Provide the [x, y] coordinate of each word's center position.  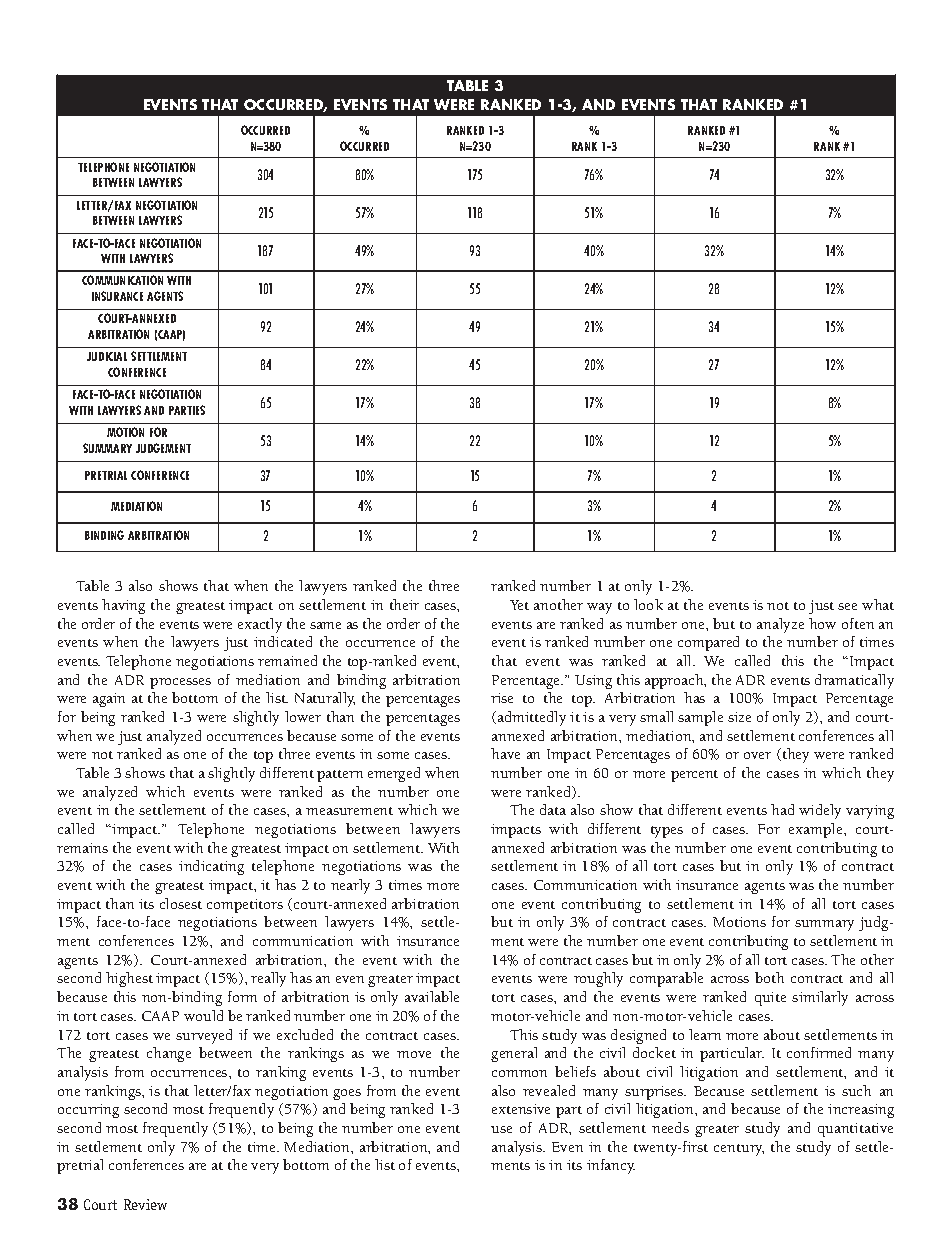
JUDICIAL [107, 356]
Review [145, 1204]
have [505, 753]
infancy [611, 1166]
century [739, 1150]
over [757, 755]
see [847, 606]
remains [82, 848]
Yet [519, 605]
